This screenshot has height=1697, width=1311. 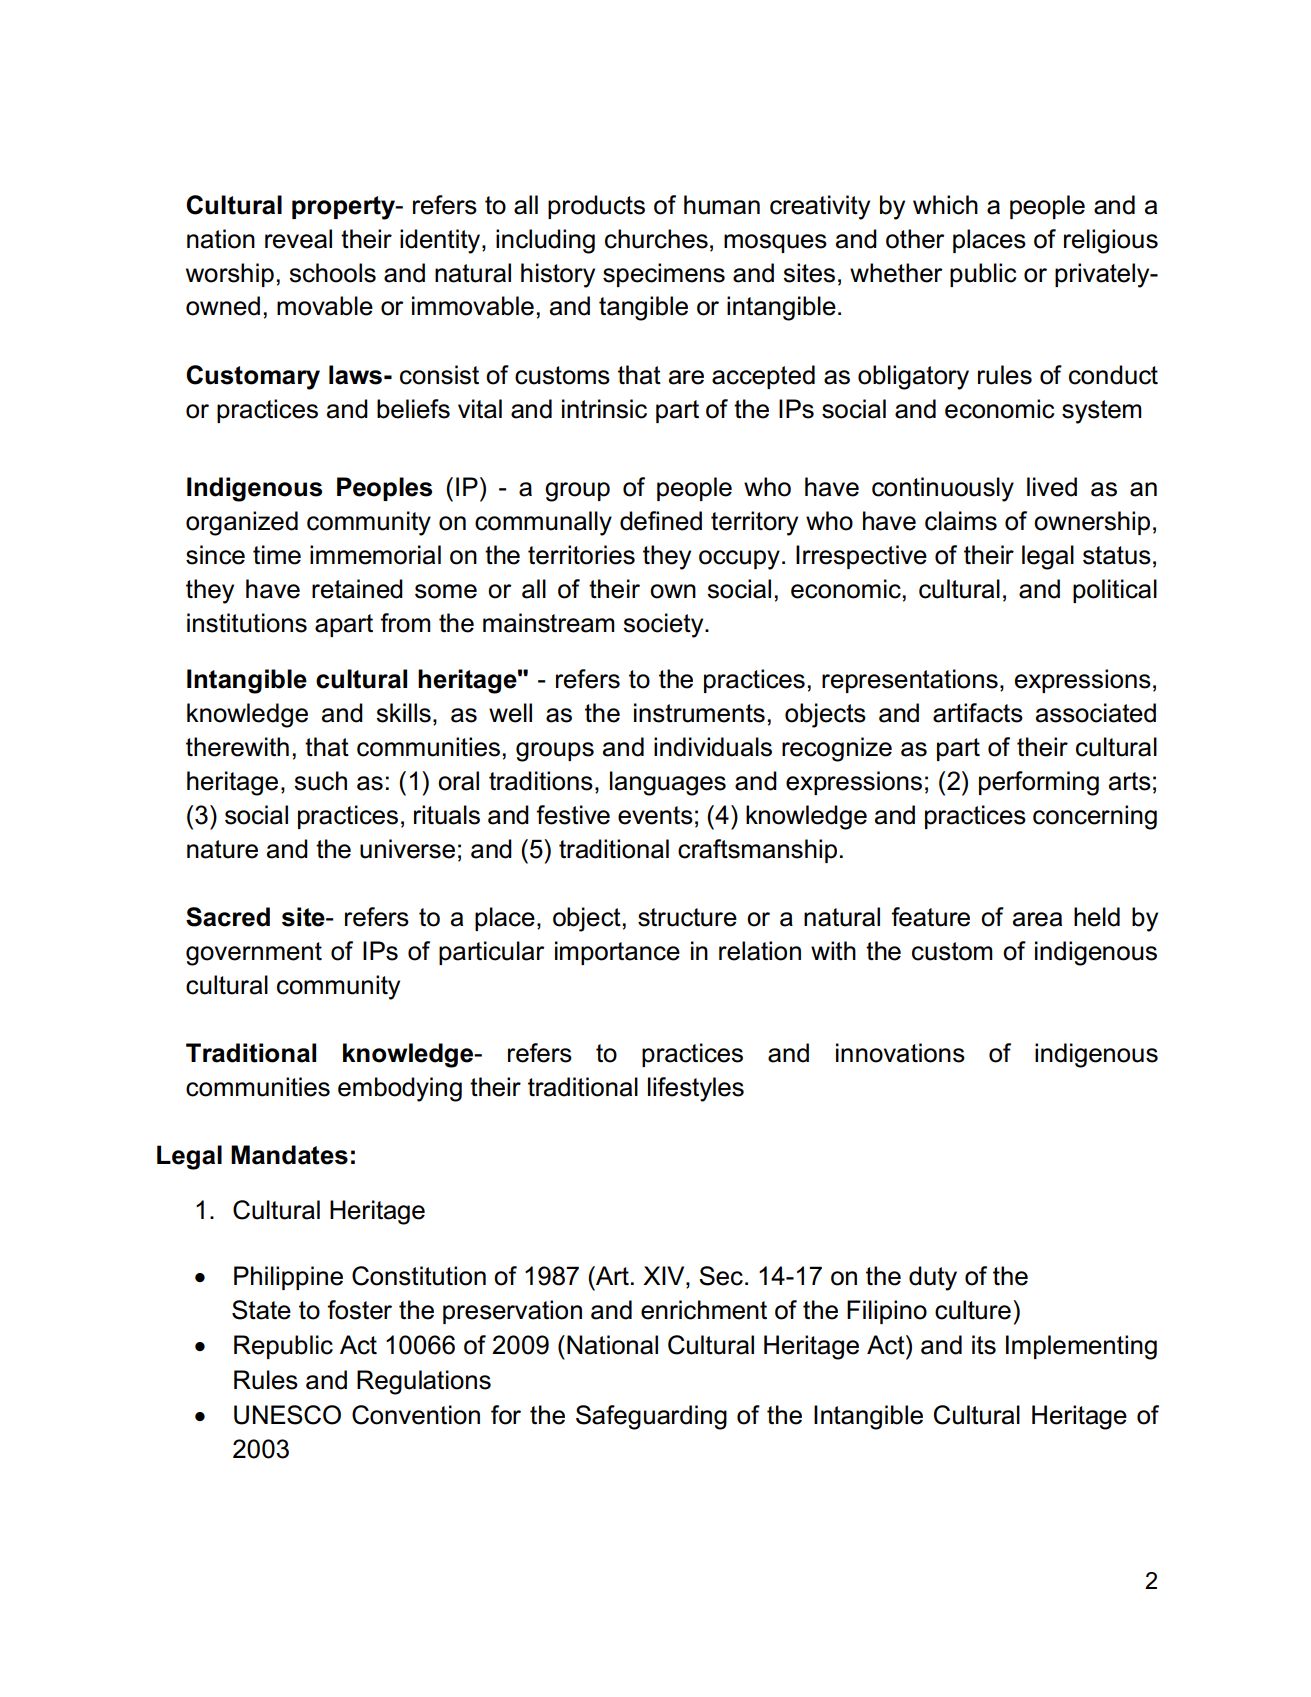 What do you see at coordinates (298, 239) in the screenshot?
I see `reveal` at bounding box center [298, 239].
